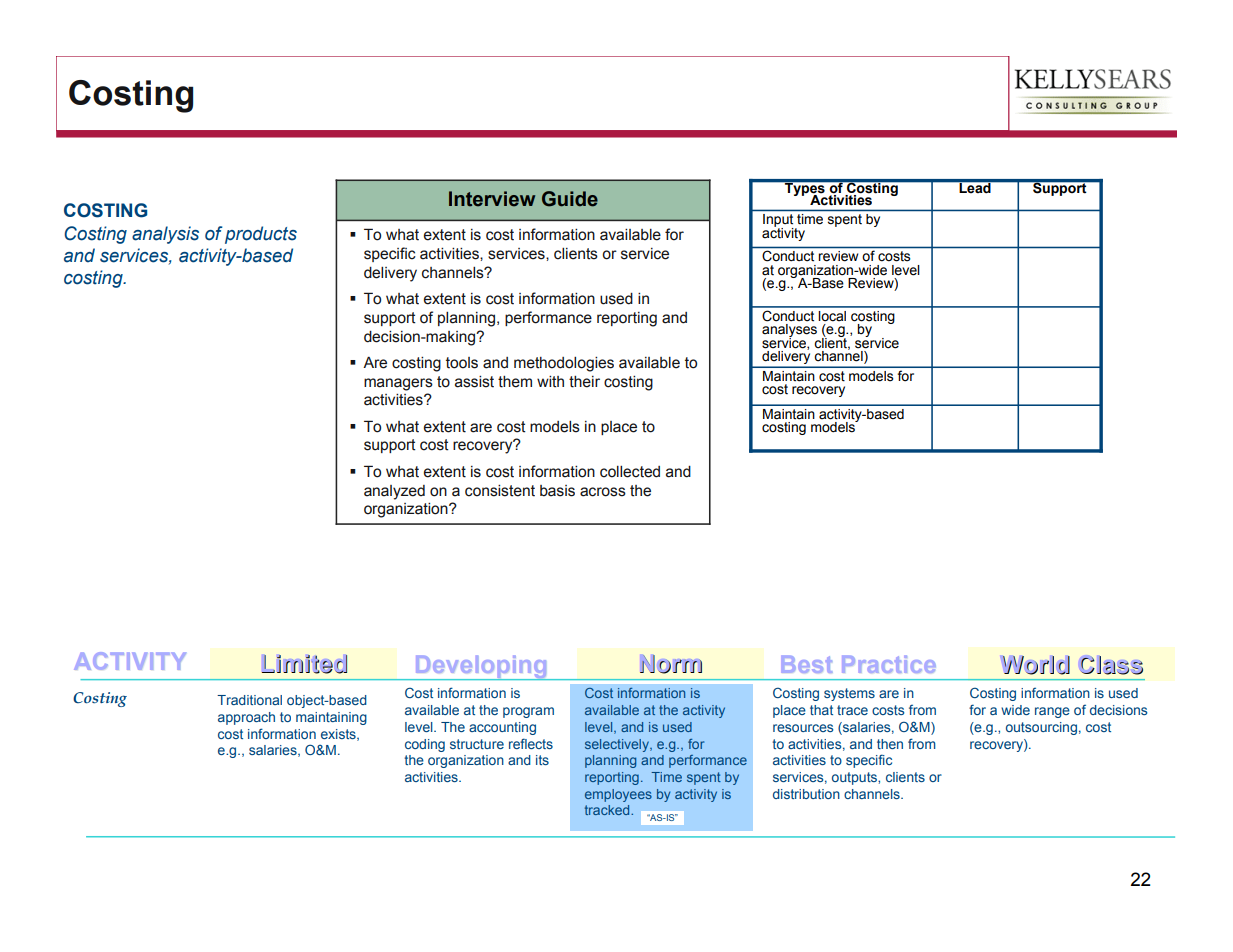  I want to click on exists, so click(339, 735).
